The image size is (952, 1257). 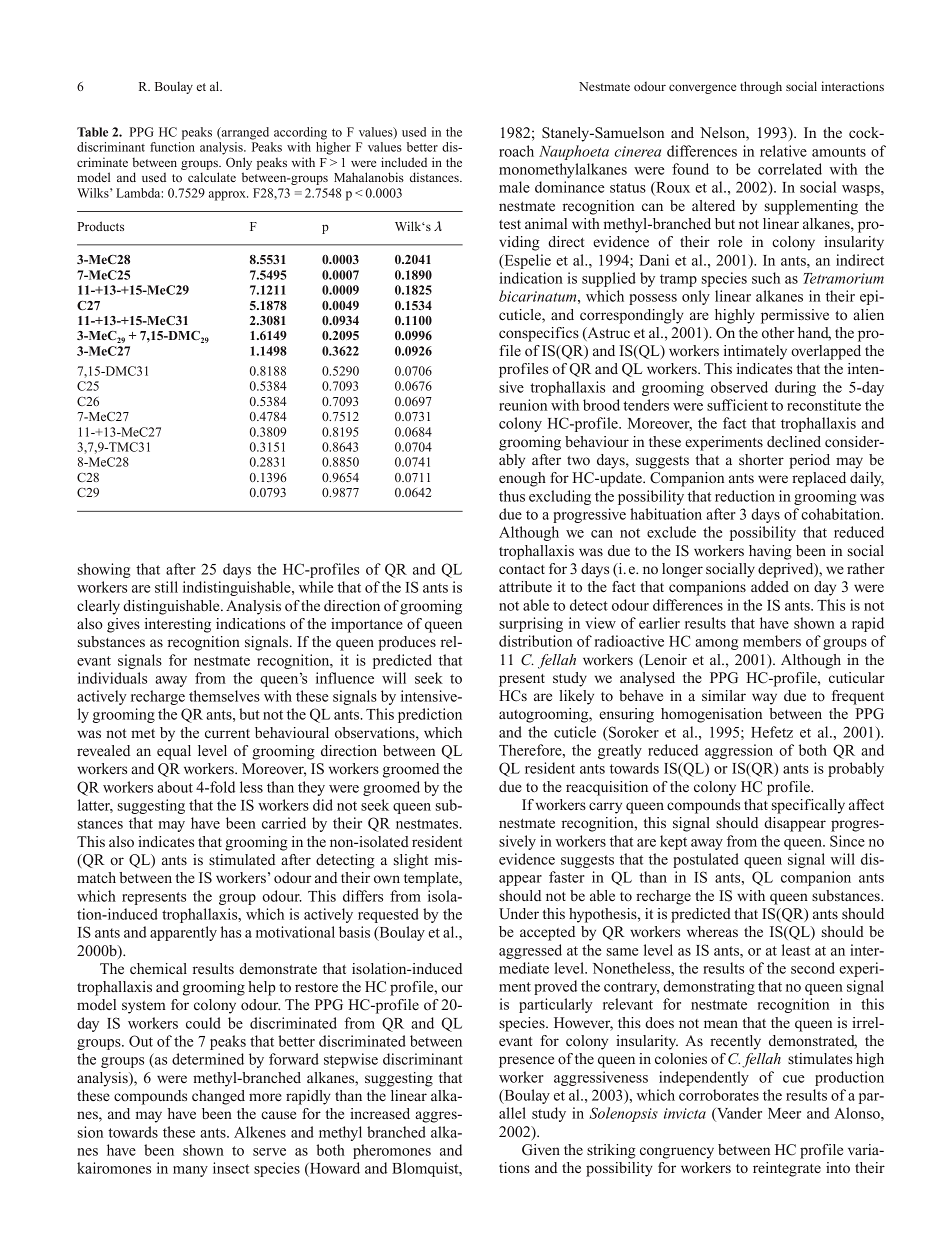 I want to click on Meer, so click(x=784, y=1113).
